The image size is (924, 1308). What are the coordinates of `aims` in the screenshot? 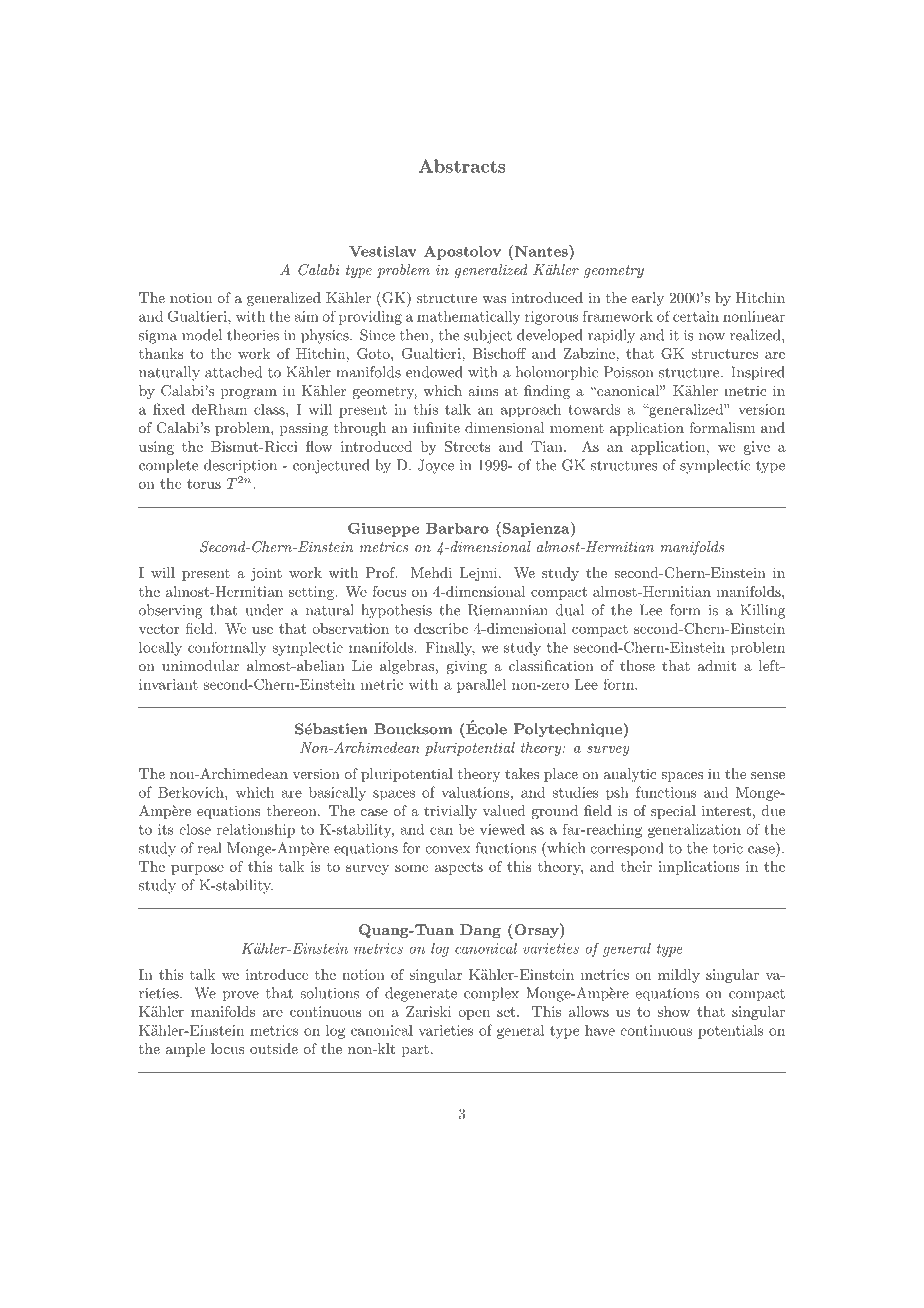 It's located at (483, 390).
